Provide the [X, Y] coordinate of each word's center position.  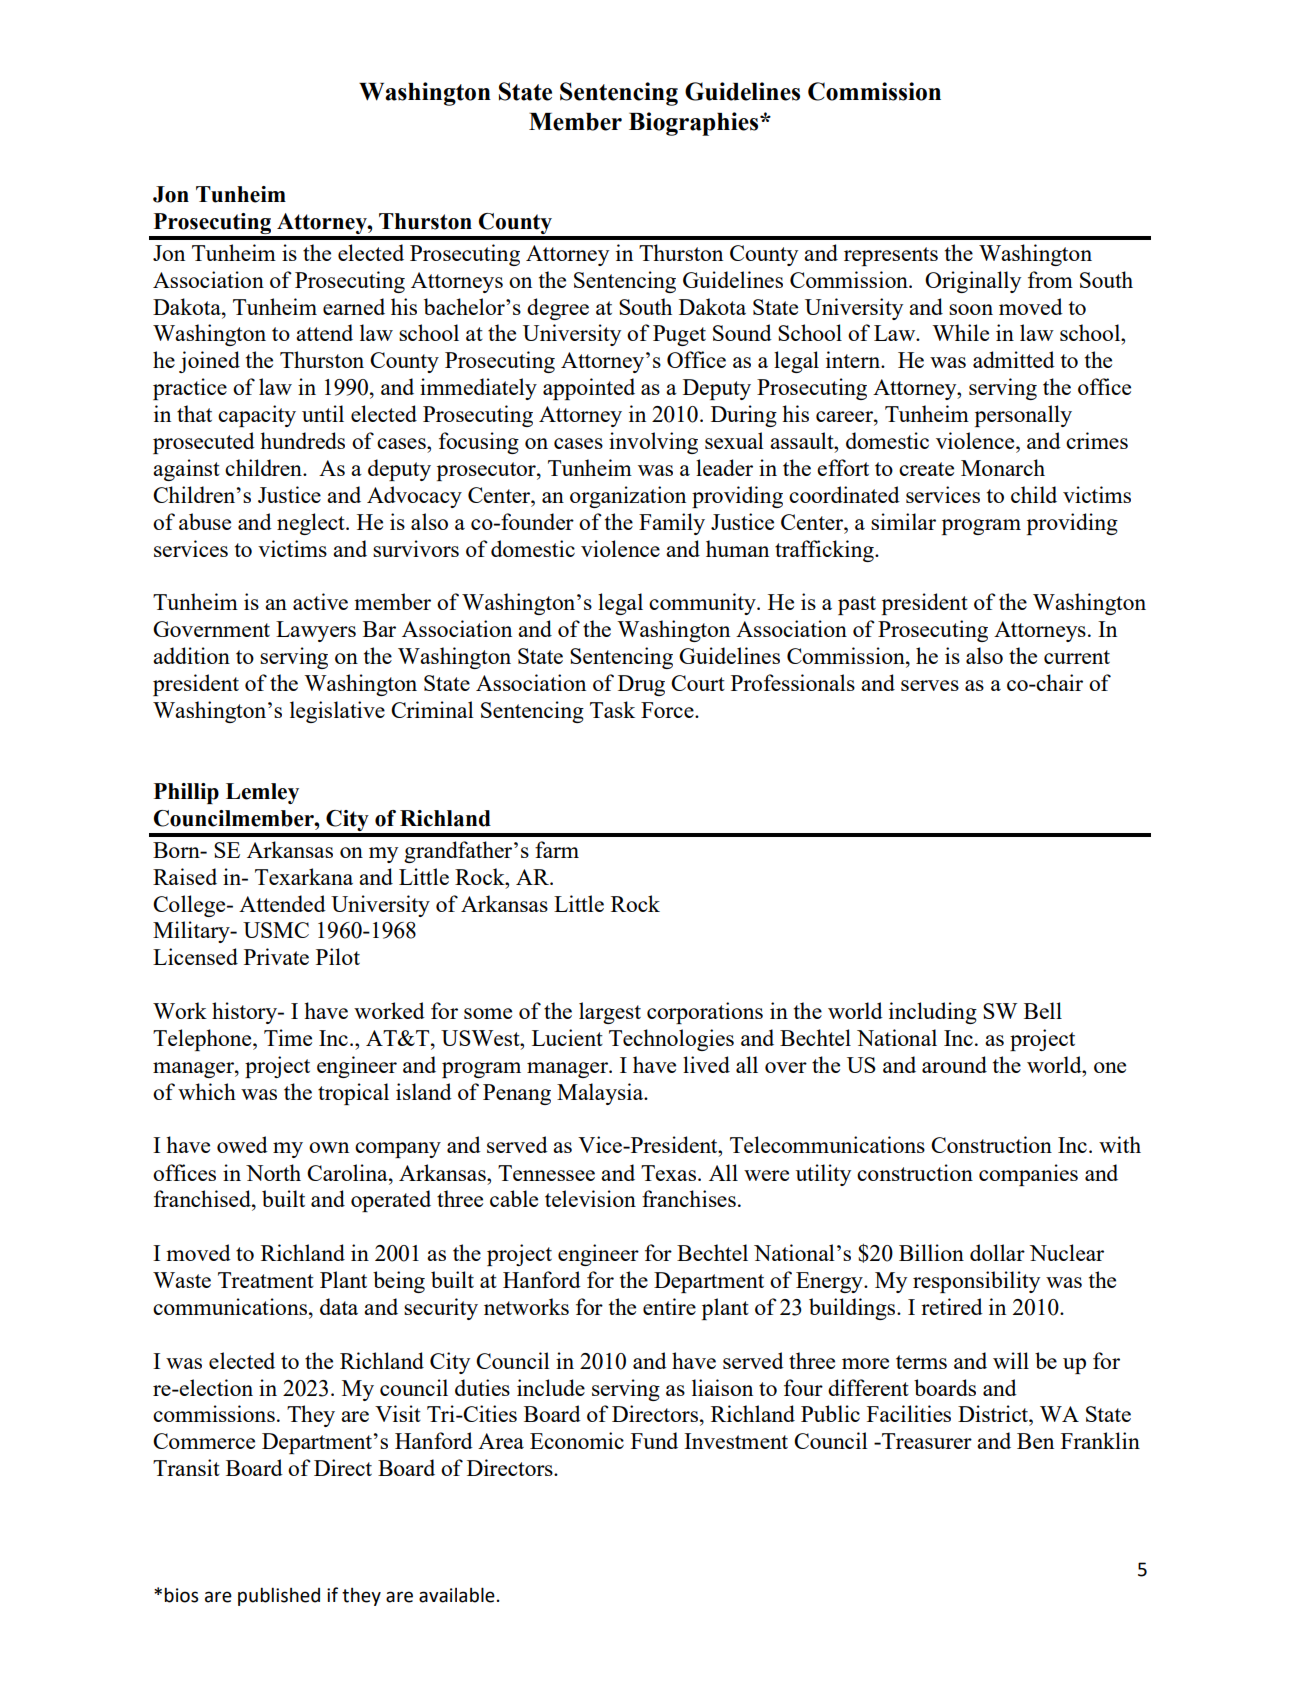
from [1050, 279]
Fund [654, 1440]
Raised [185, 876]
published [279, 1596]
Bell [1043, 1010]
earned [354, 306]
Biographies [695, 124]
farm [557, 849]
